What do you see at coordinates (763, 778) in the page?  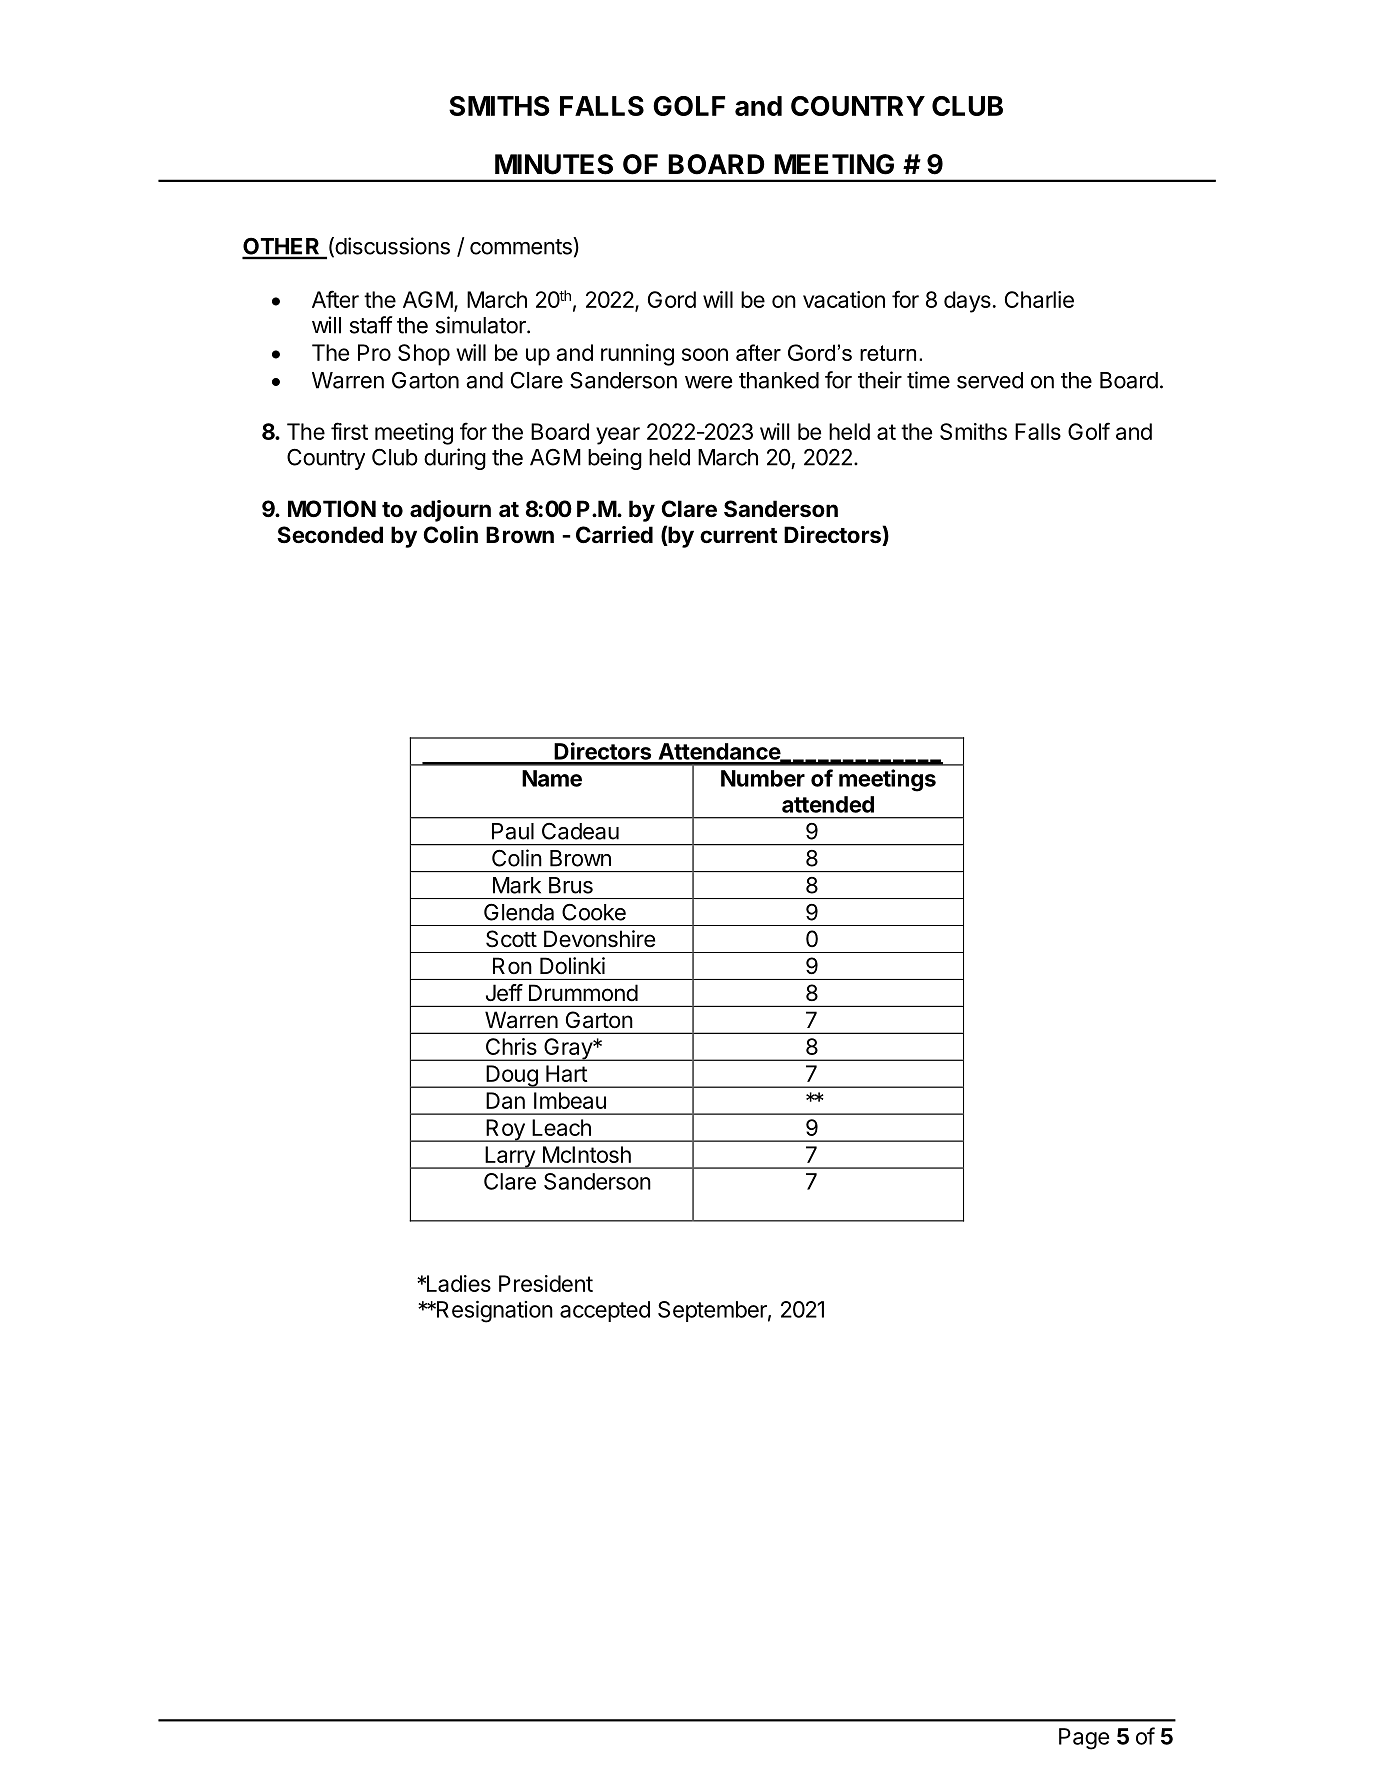 I see `Number` at bounding box center [763, 778].
